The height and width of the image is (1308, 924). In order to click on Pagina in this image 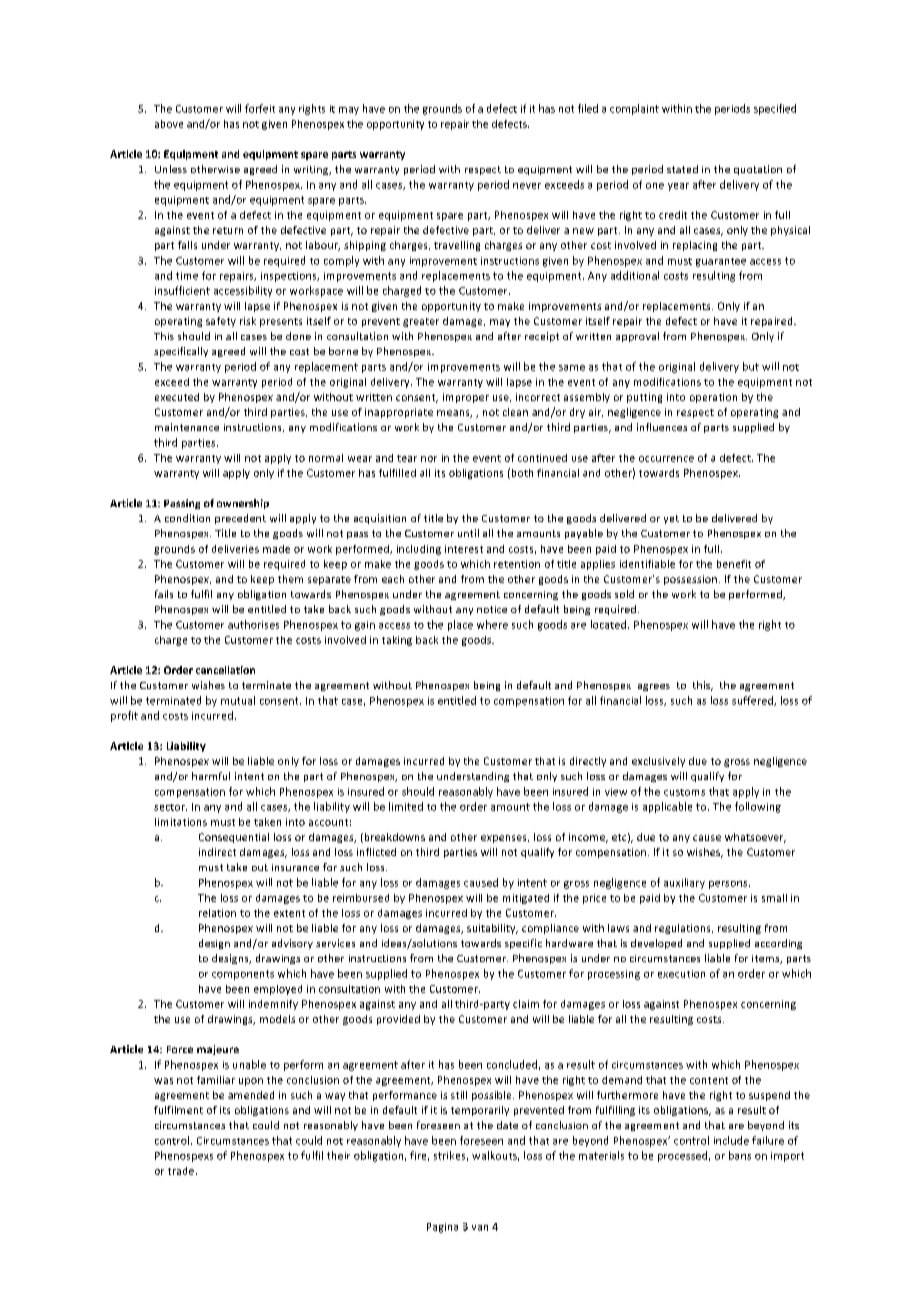, I will do `click(442, 1228)`.
